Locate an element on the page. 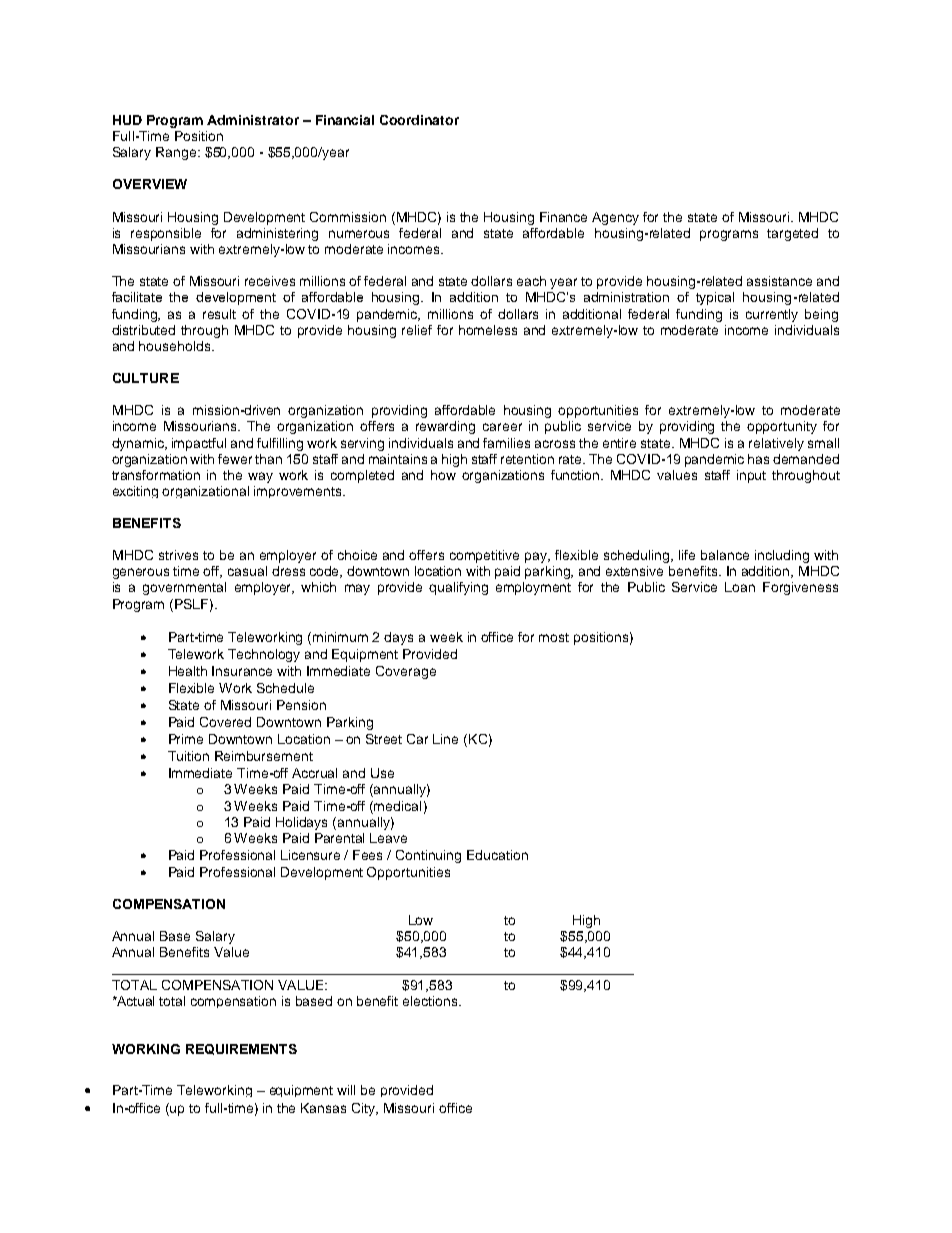 This page has height=1233, width=952. fewer is located at coordinates (235, 459).
